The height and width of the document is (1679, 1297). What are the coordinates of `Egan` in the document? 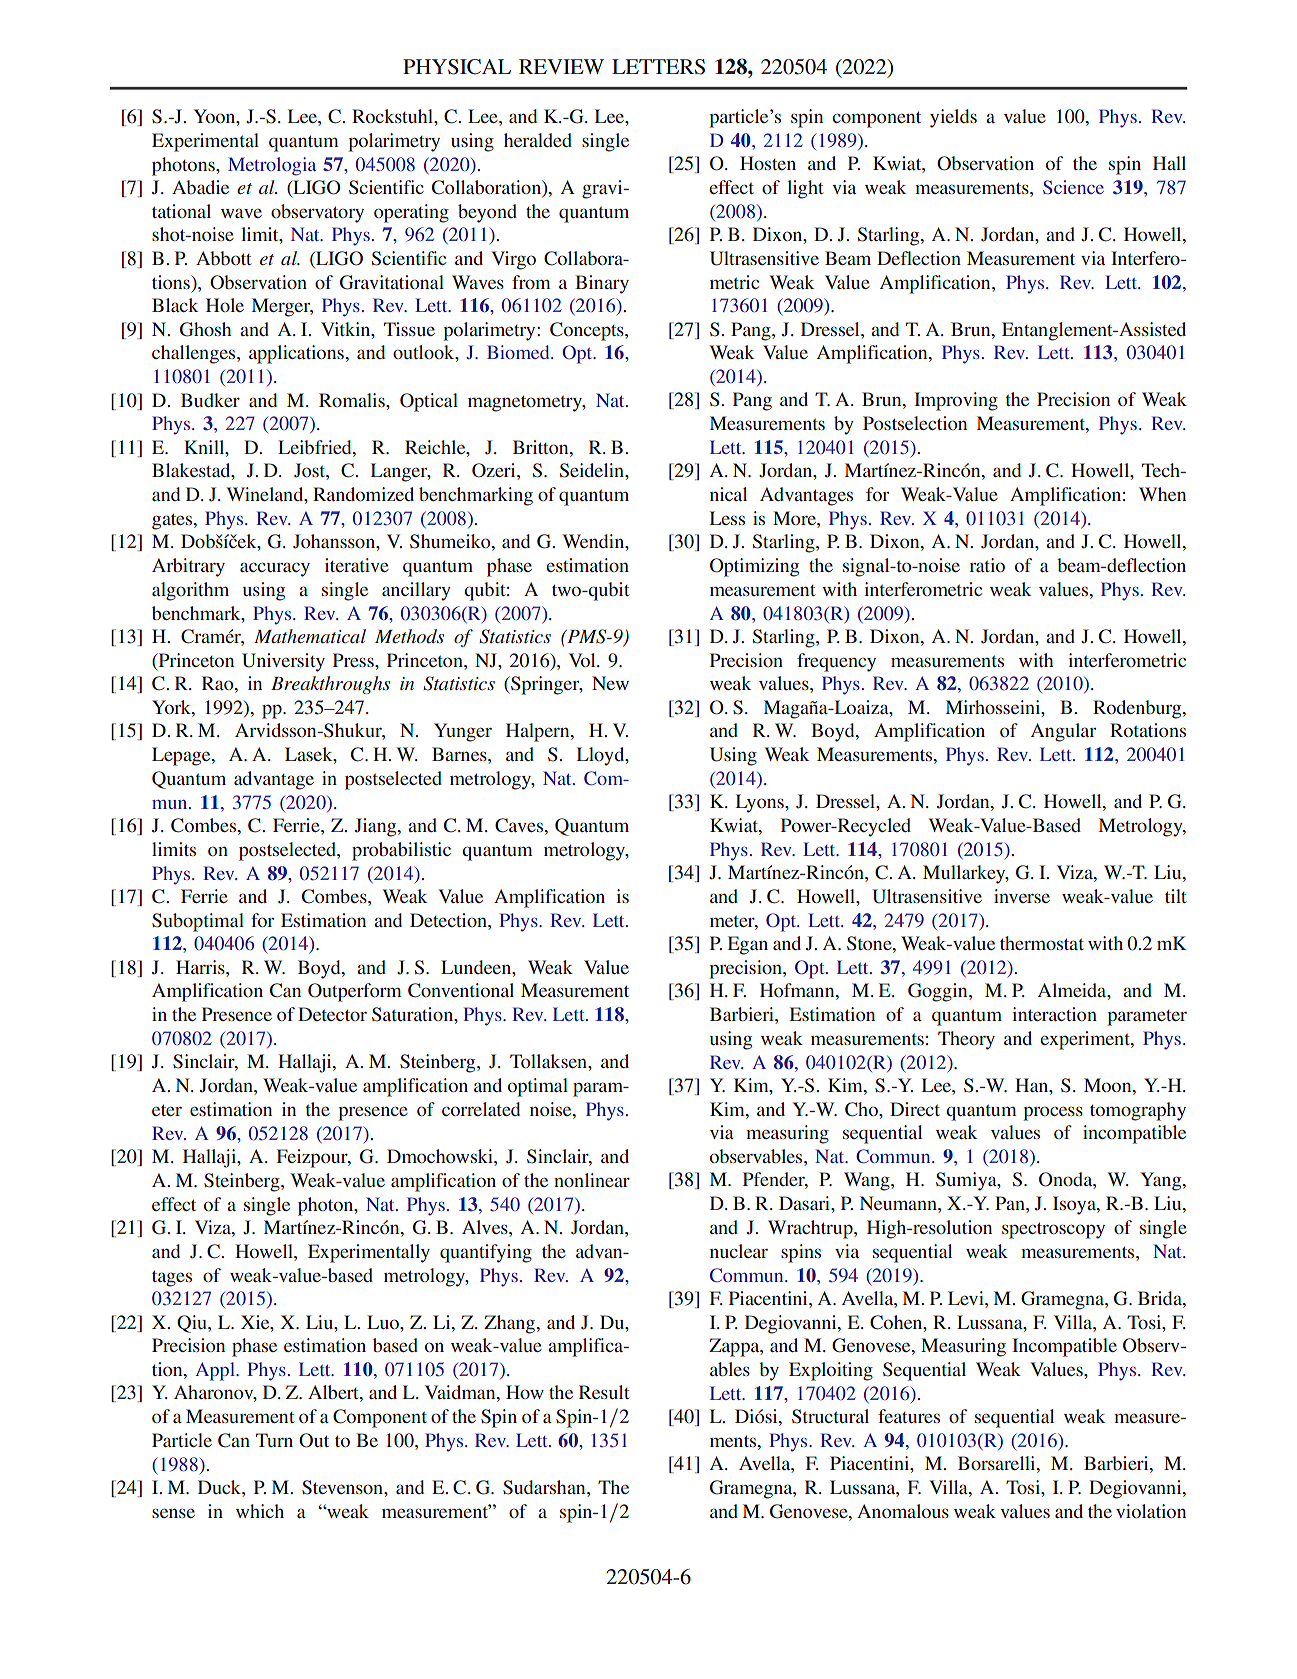 It's located at (748, 945).
